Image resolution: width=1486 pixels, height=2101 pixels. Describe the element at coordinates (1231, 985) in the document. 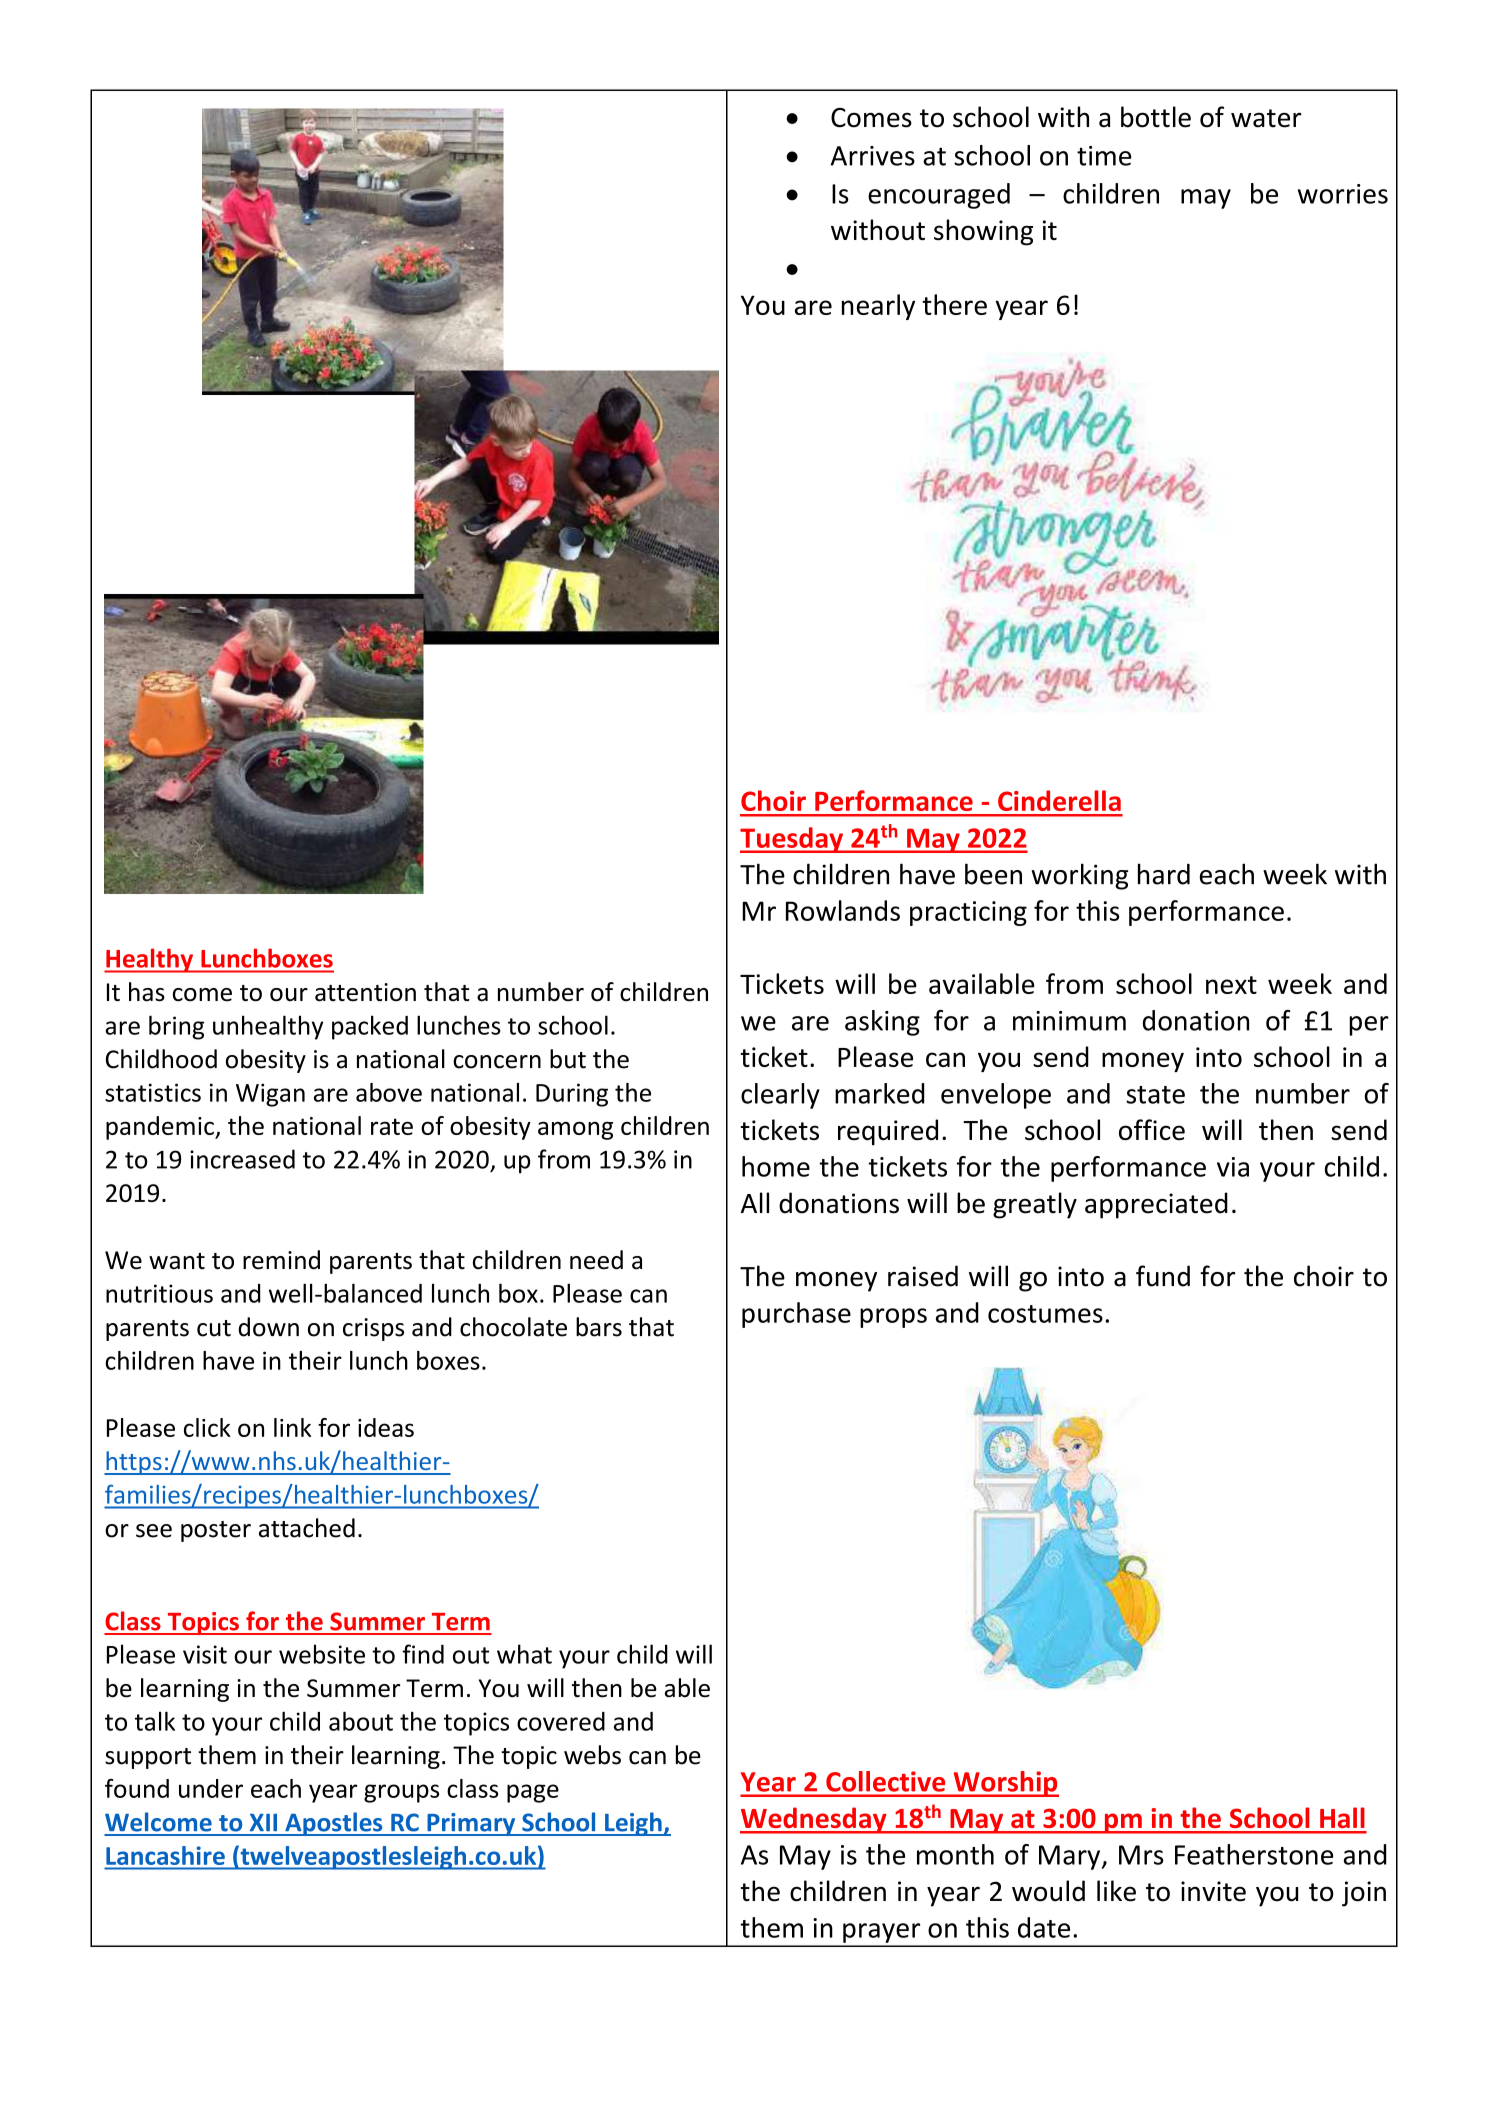

I see `next` at that location.
